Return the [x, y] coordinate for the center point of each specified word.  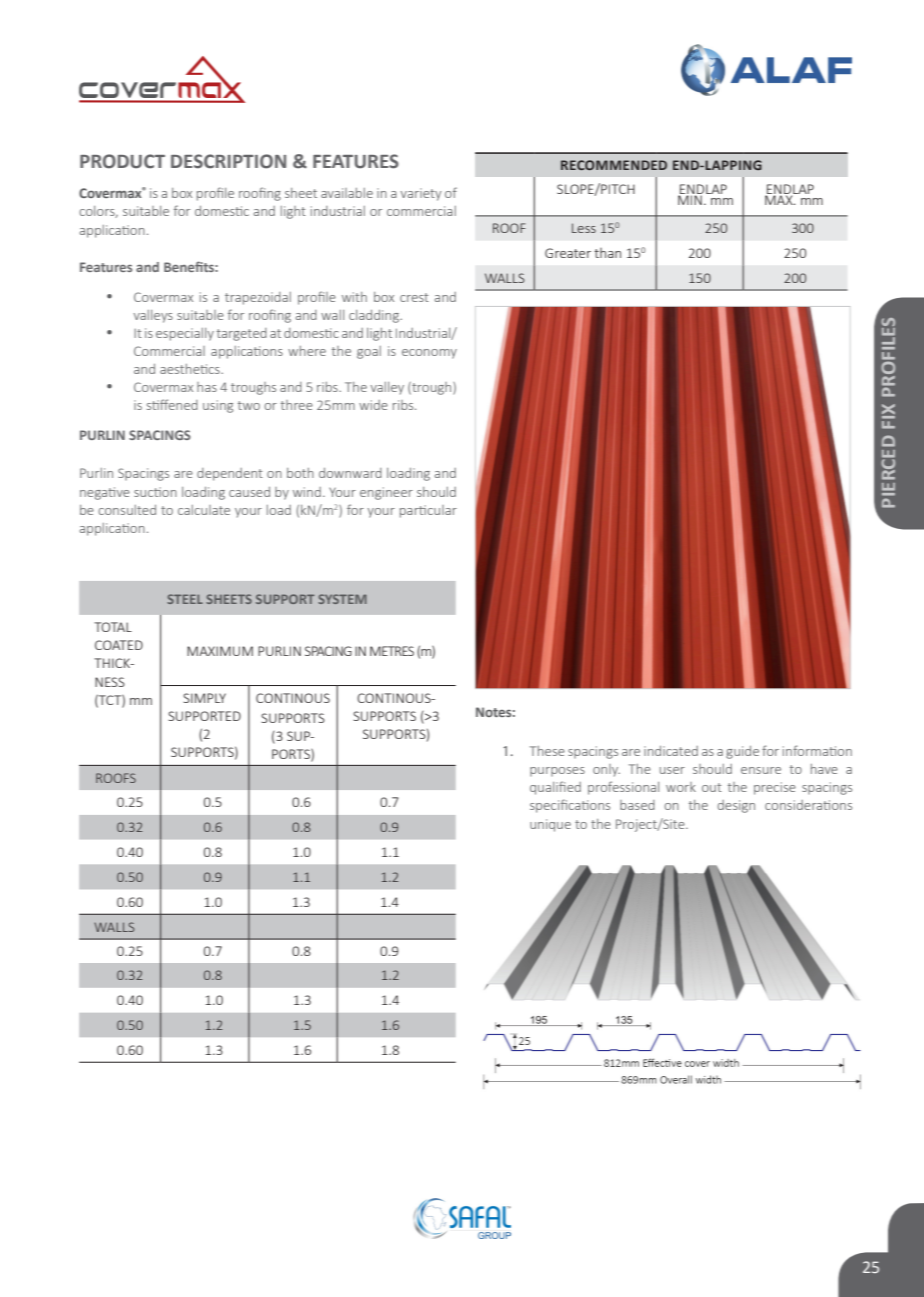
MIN [690, 199]
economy [429, 354]
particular [428, 511]
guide [742, 752]
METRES [392, 651]
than [607, 253]
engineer [386, 493]
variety [421, 194]
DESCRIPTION [228, 161]
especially [185, 334]
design [736, 806]
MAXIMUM [220, 651]
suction [155, 492]
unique [550, 825]
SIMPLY [204, 698]
